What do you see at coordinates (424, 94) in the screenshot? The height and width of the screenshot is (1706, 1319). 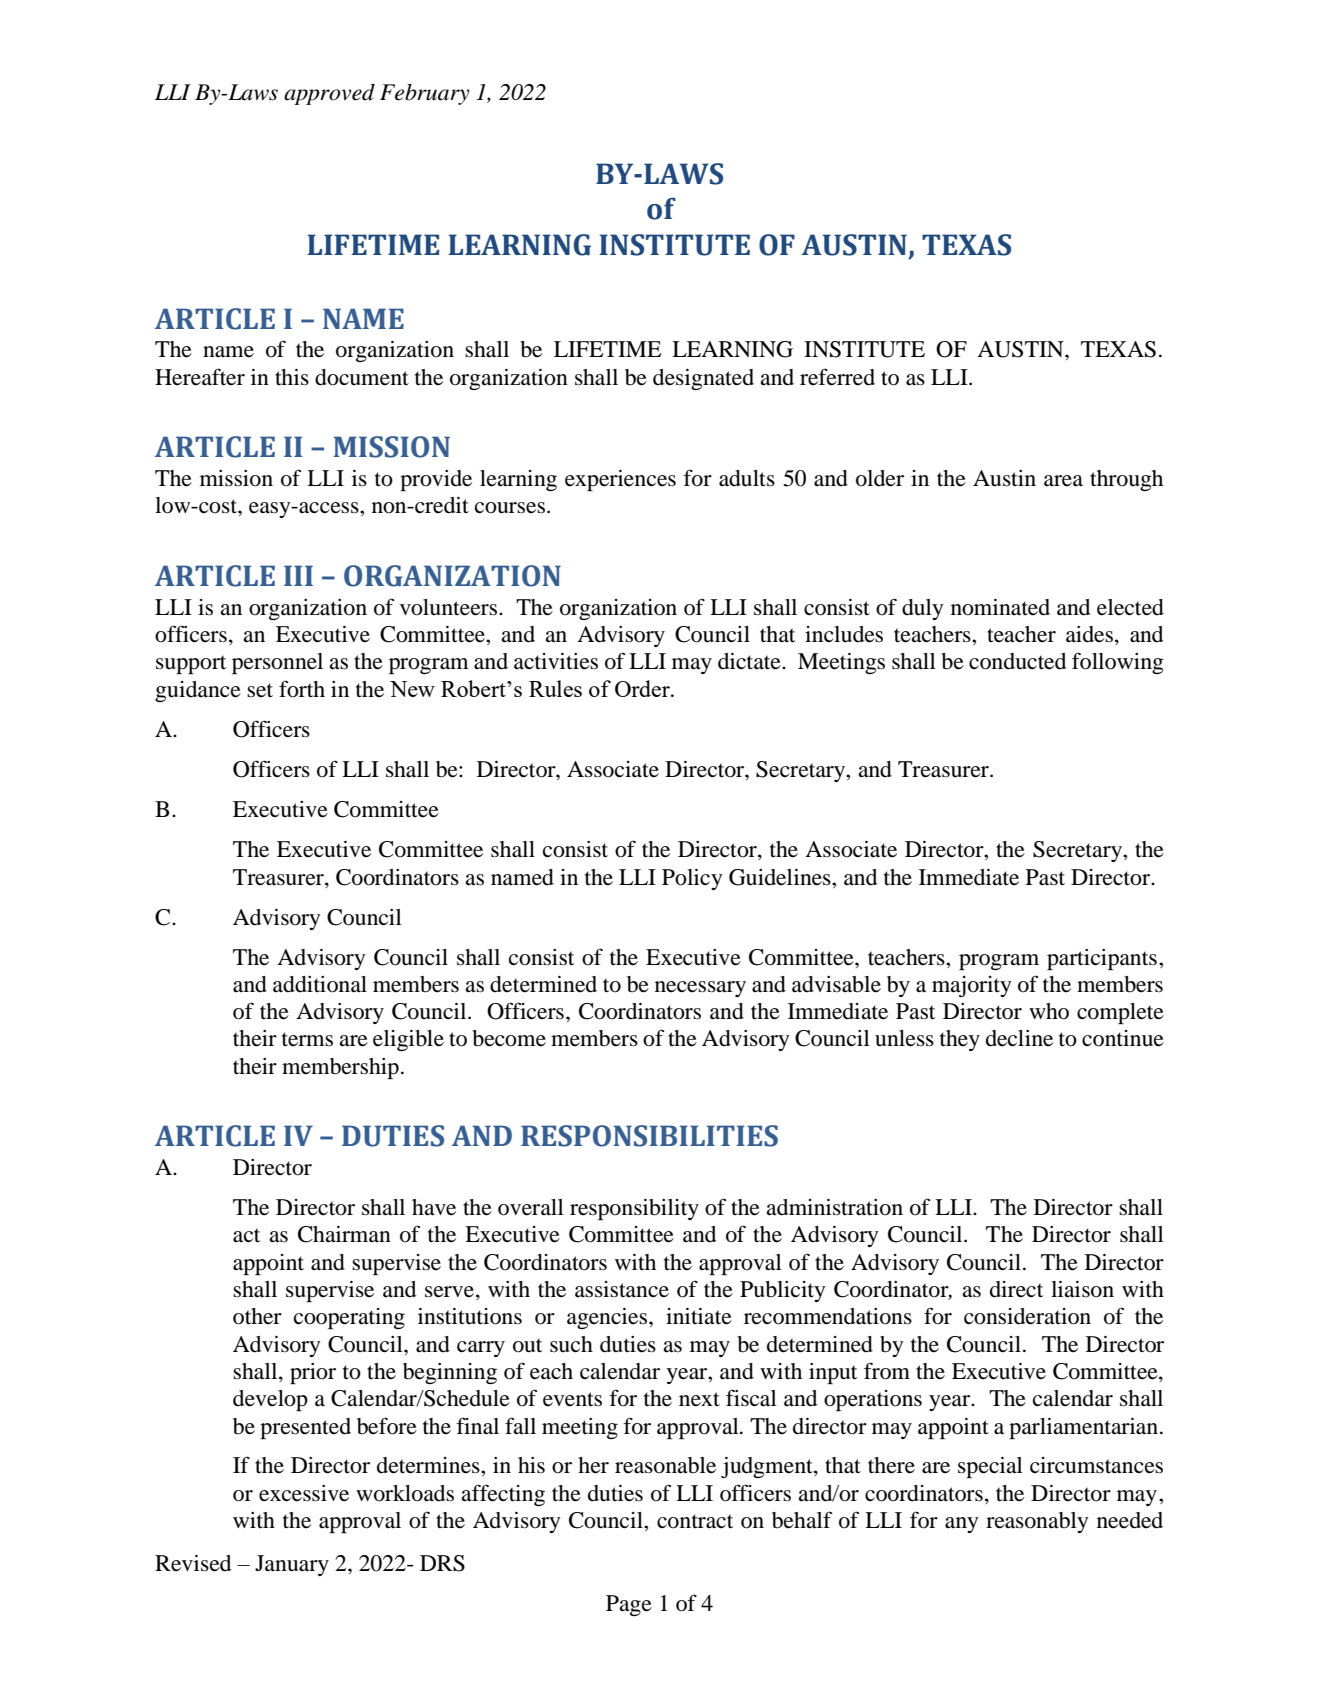 I see `February` at bounding box center [424, 94].
